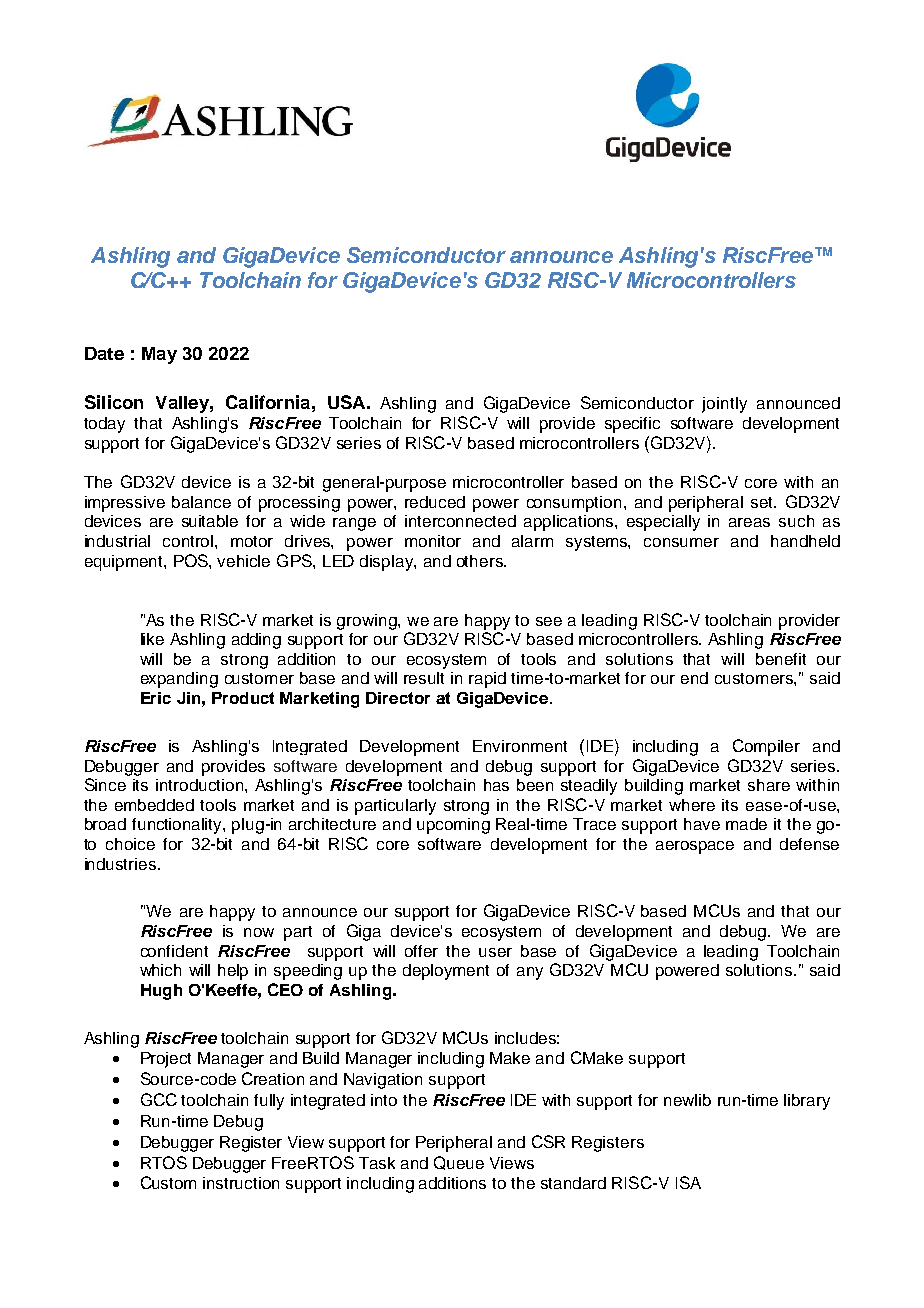 Image resolution: width=924 pixels, height=1308 pixels. Describe the element at coordinates (781, 659) in the screenshot. I see `benefit` at that location.
